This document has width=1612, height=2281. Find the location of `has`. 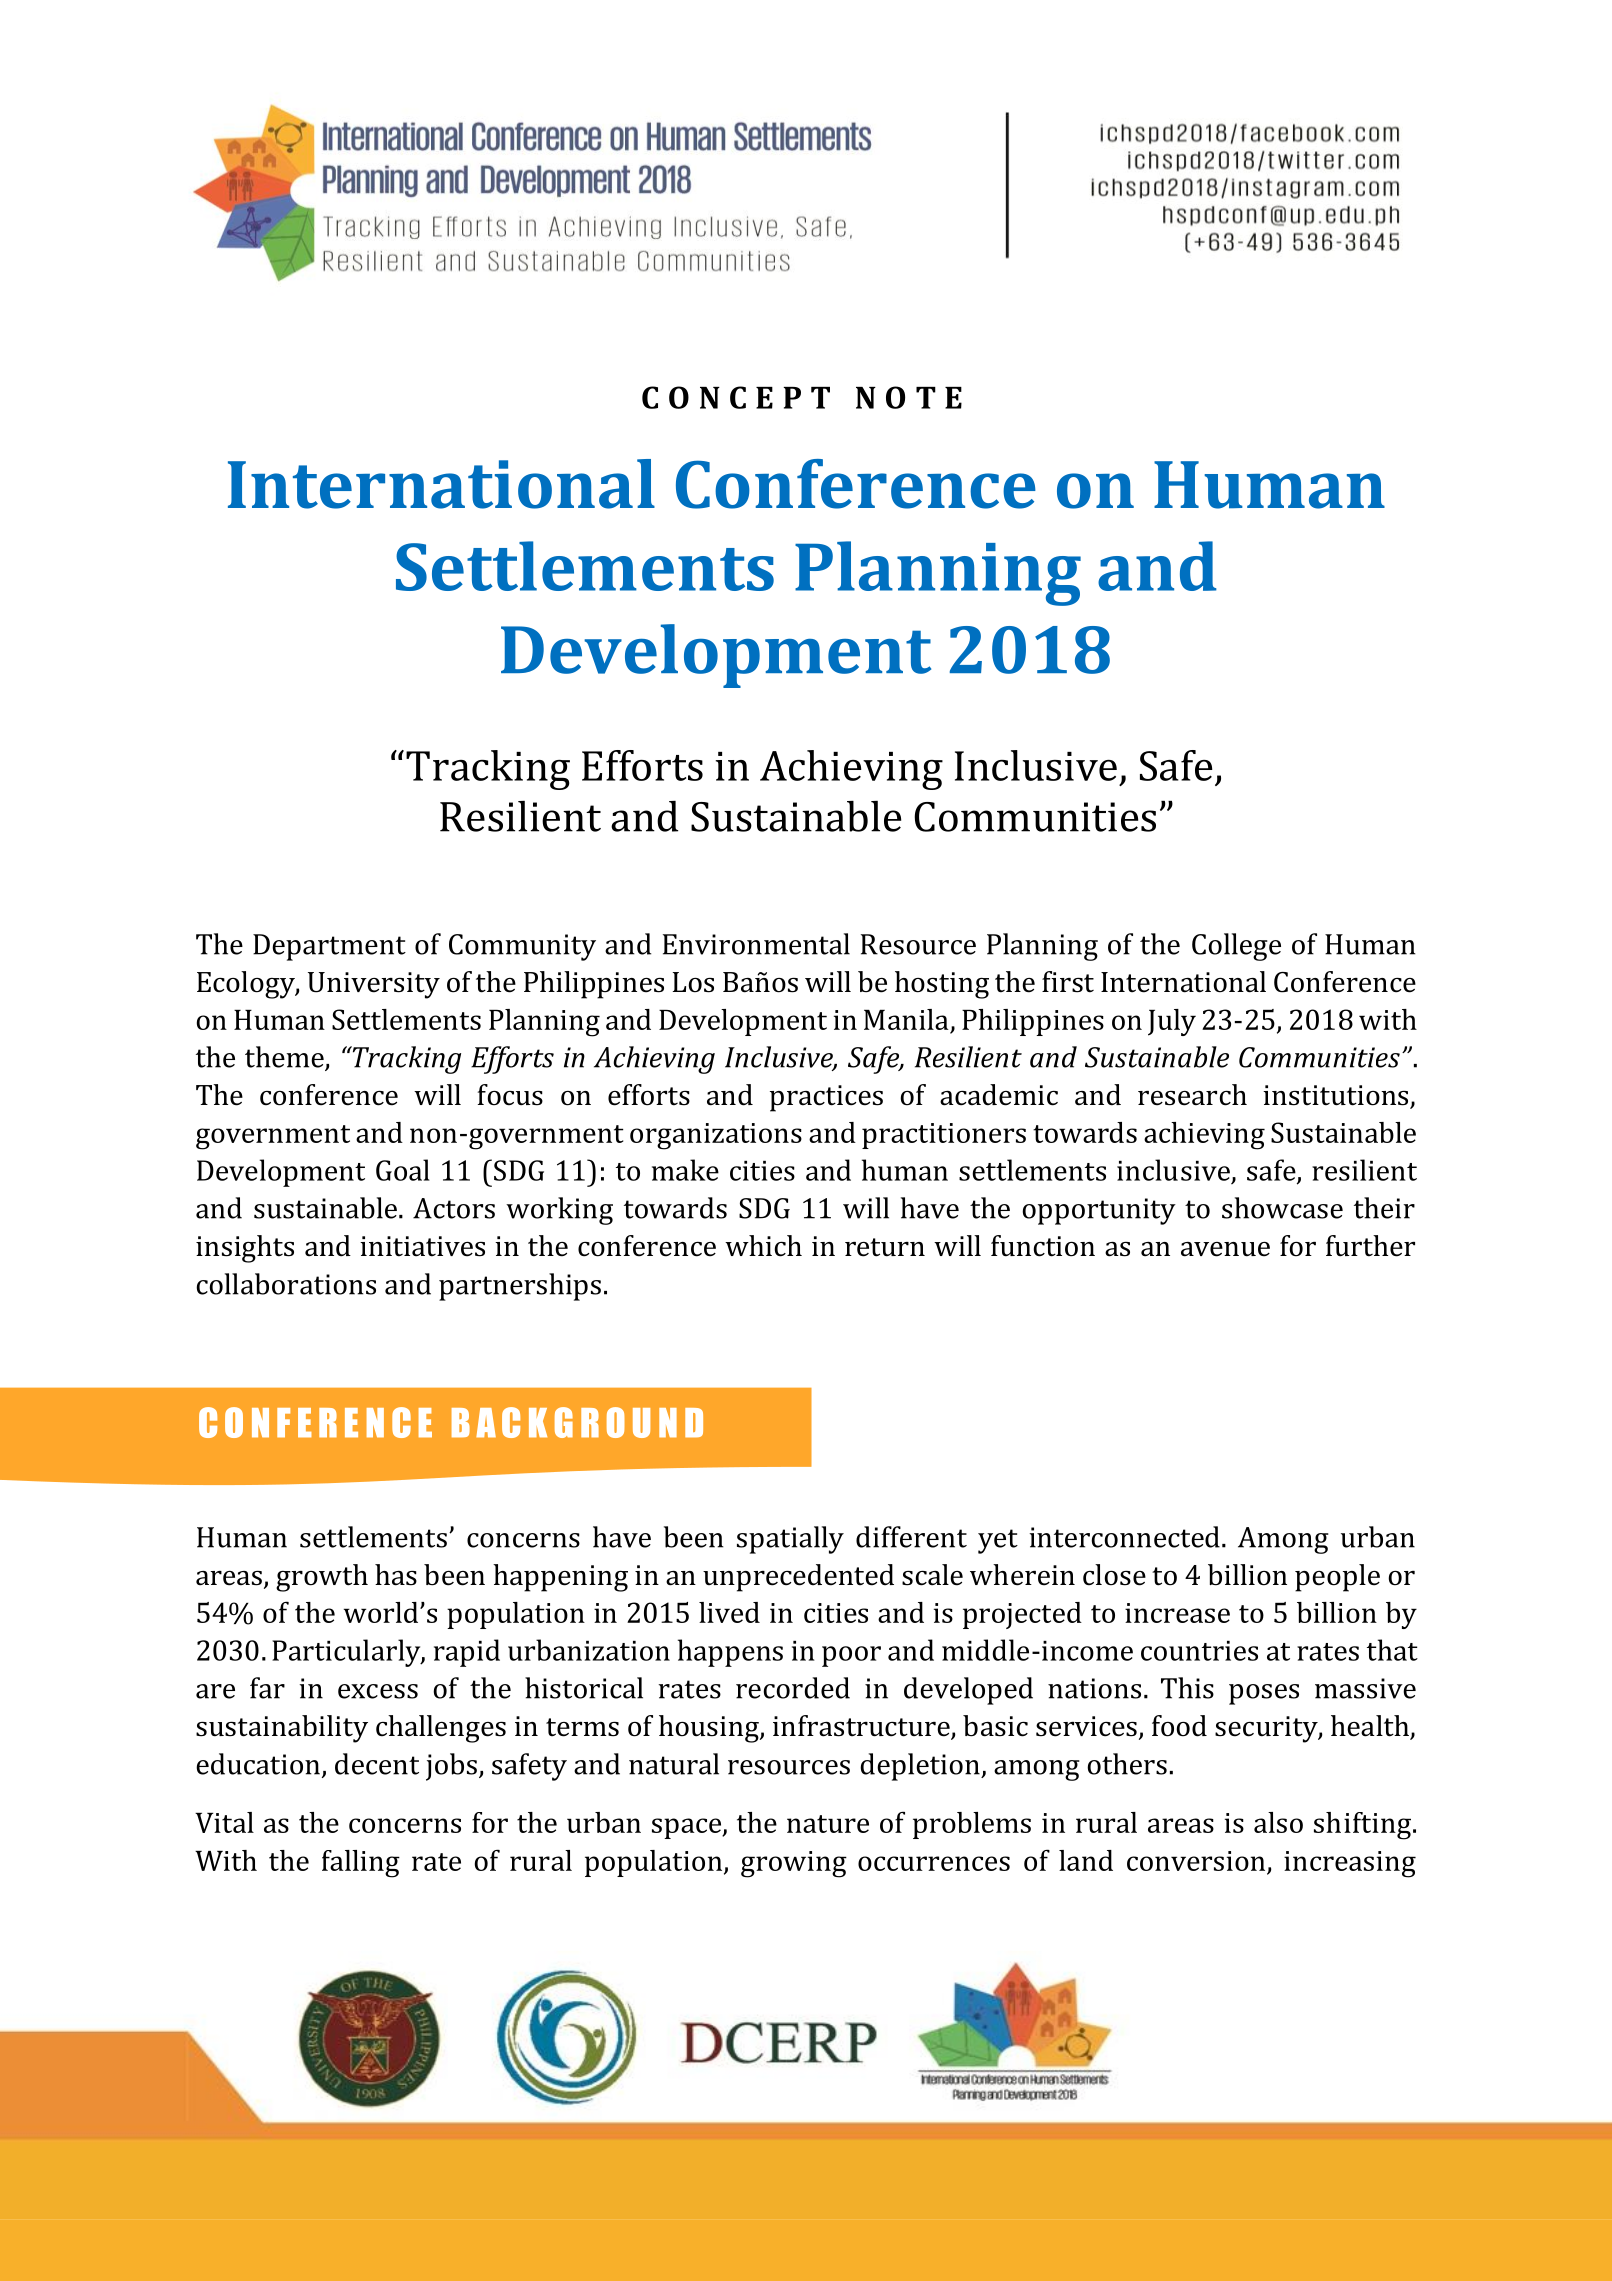

has is located at coordinates (396, 1575).
